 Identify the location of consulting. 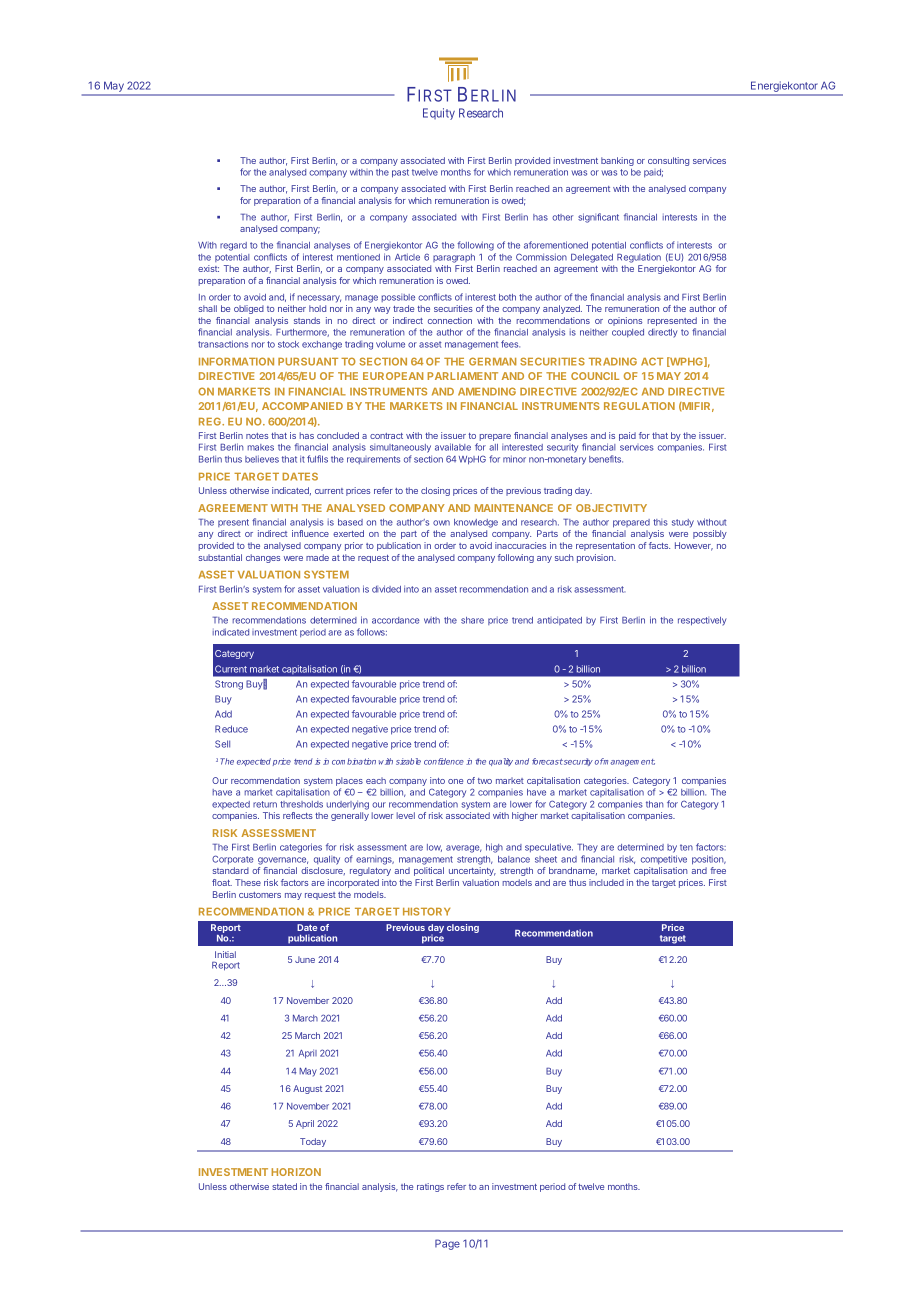
(668, 161).
